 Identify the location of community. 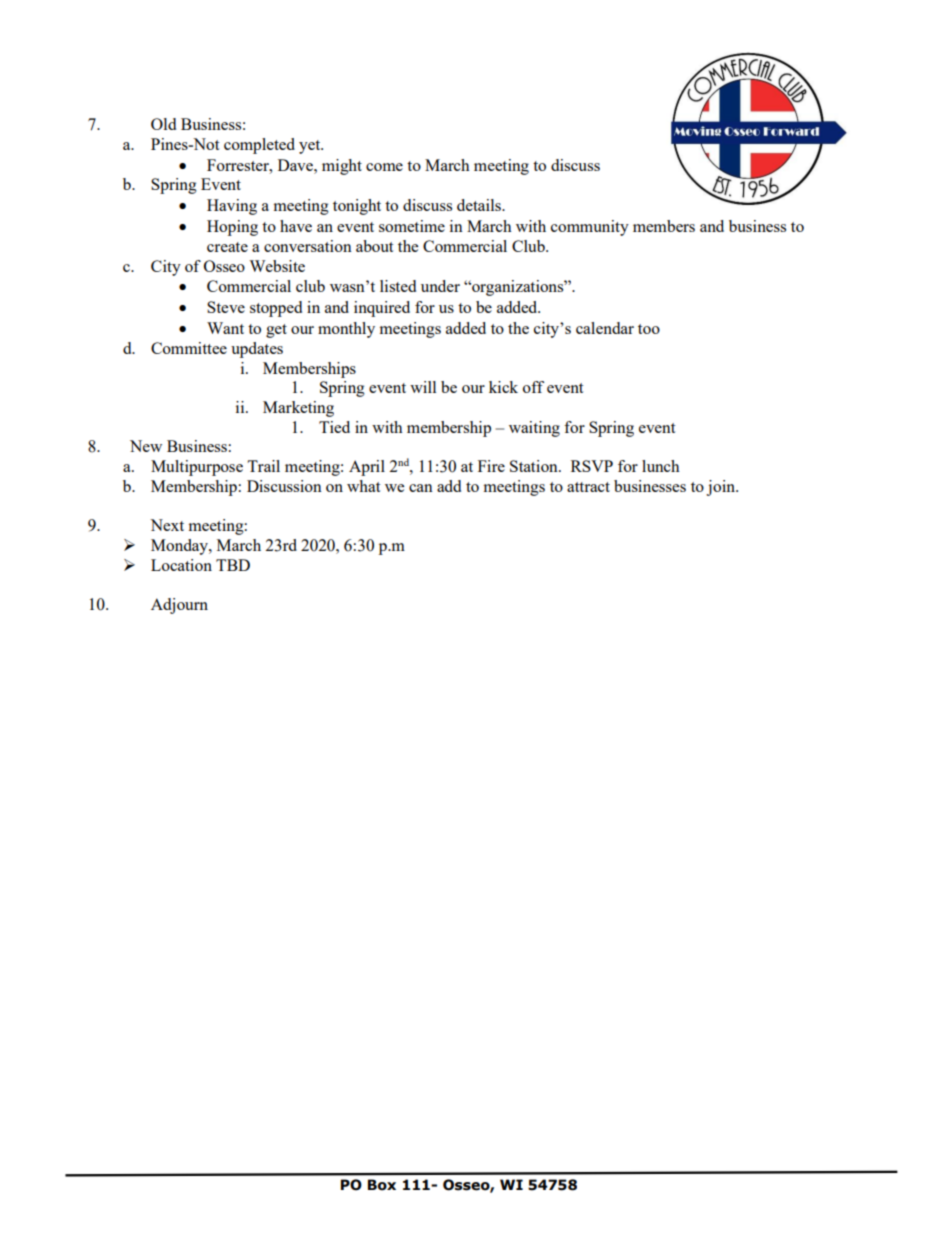
(590, 228).
